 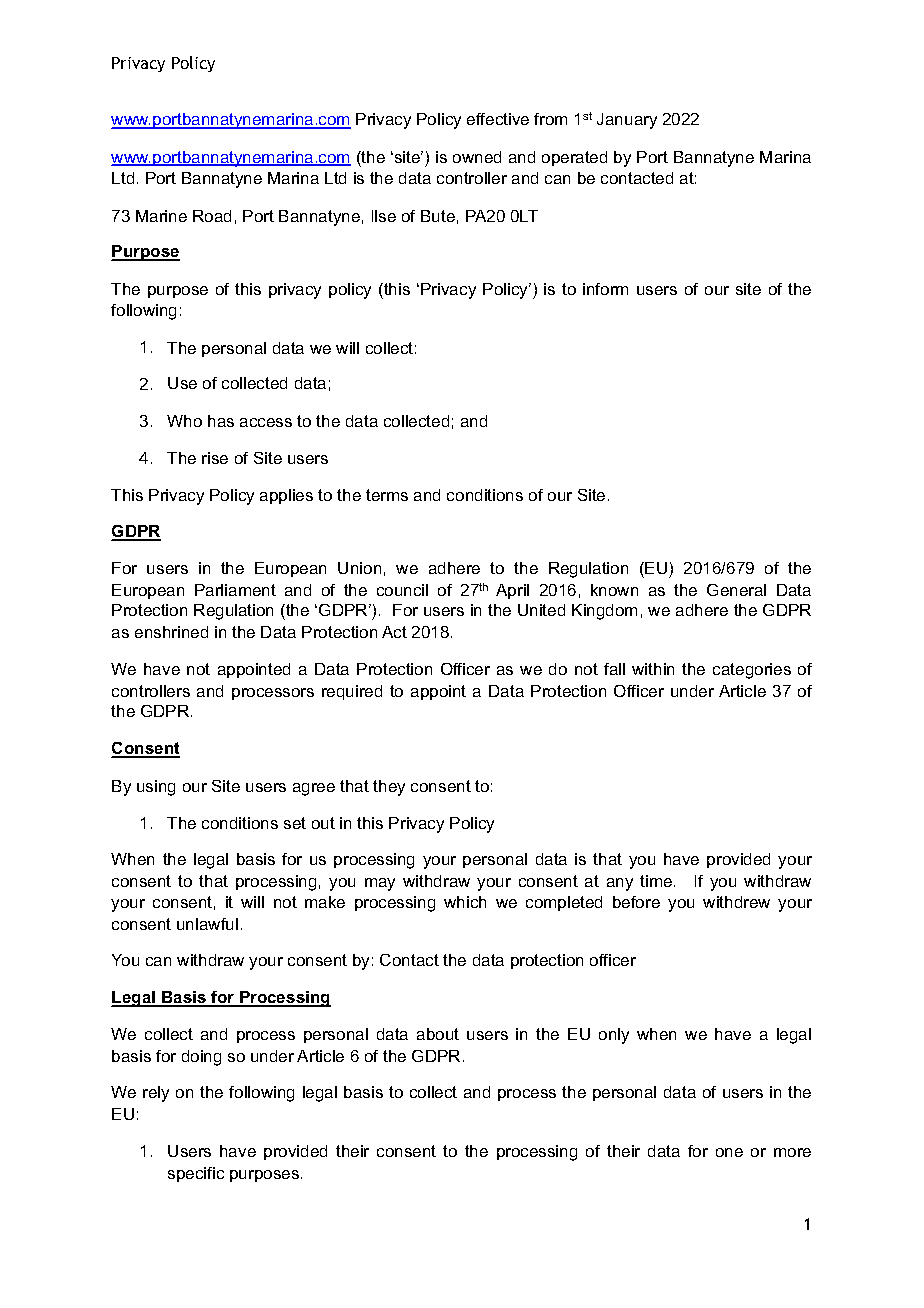 I want to click on has, so click(x=221, y=421).
